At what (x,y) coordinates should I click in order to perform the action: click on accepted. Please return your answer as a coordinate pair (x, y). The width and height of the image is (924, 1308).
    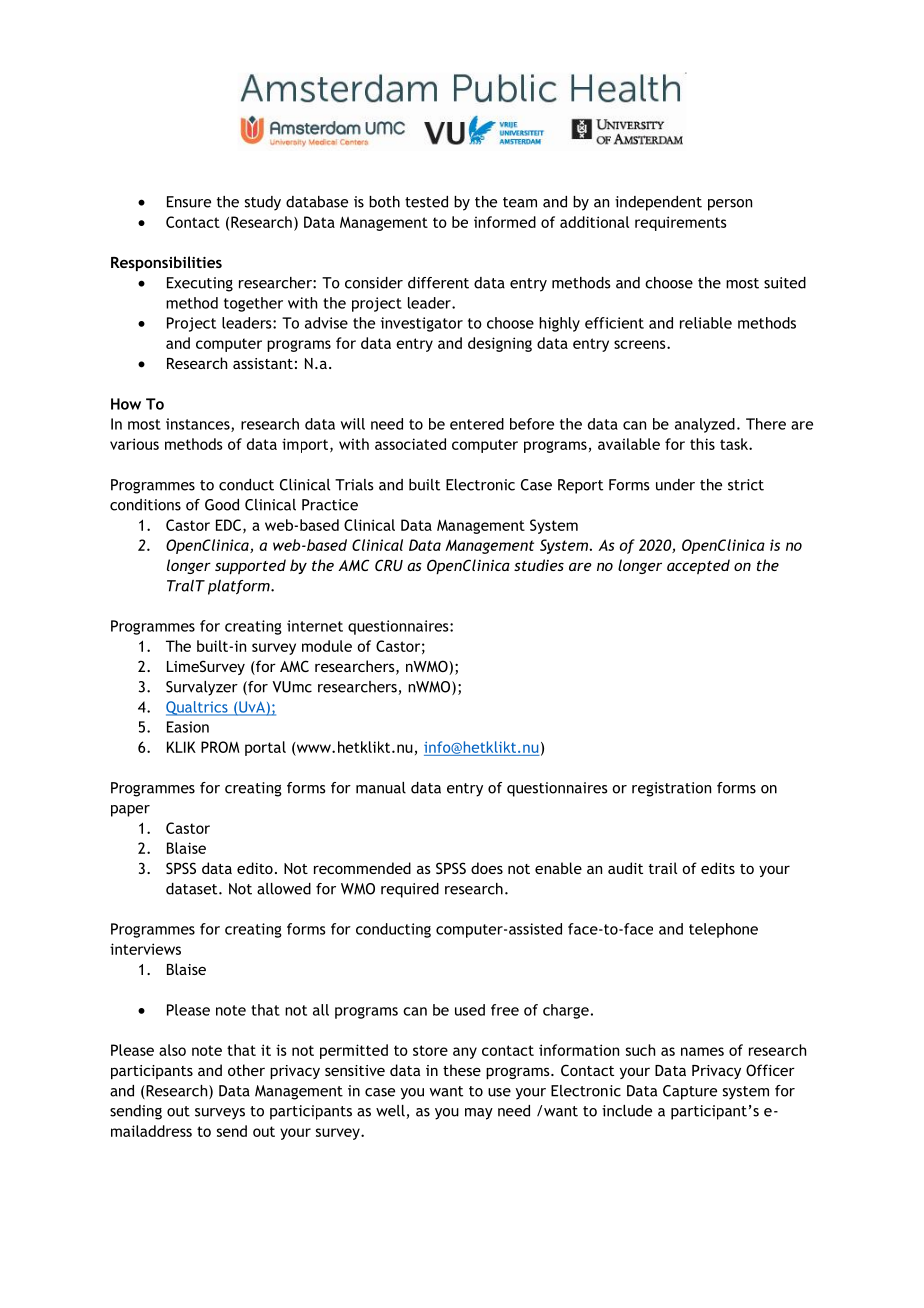
    Looking at the image, I should click on (698, 566).
